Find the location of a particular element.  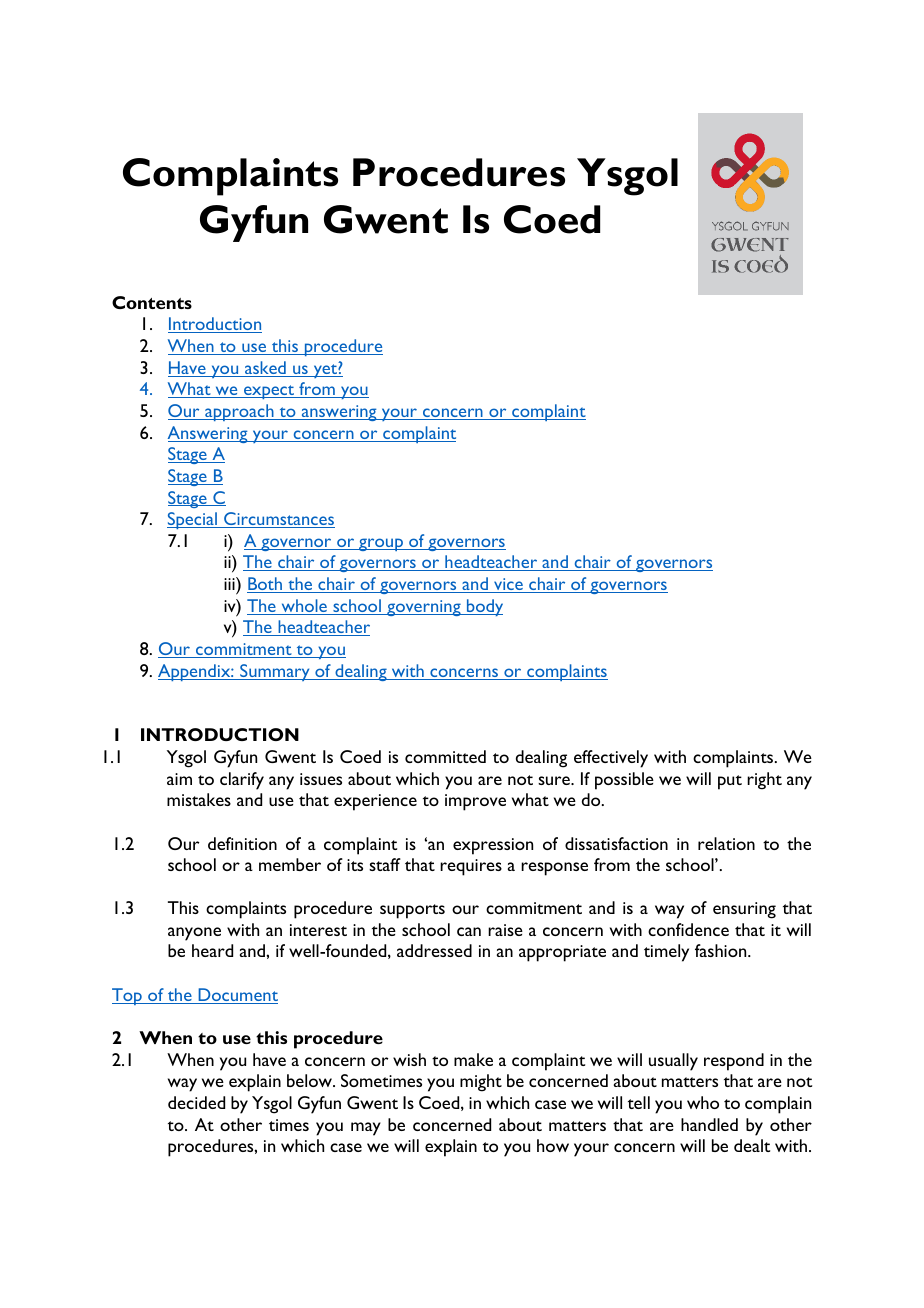

handled is located at coordinates (709, 1124).
